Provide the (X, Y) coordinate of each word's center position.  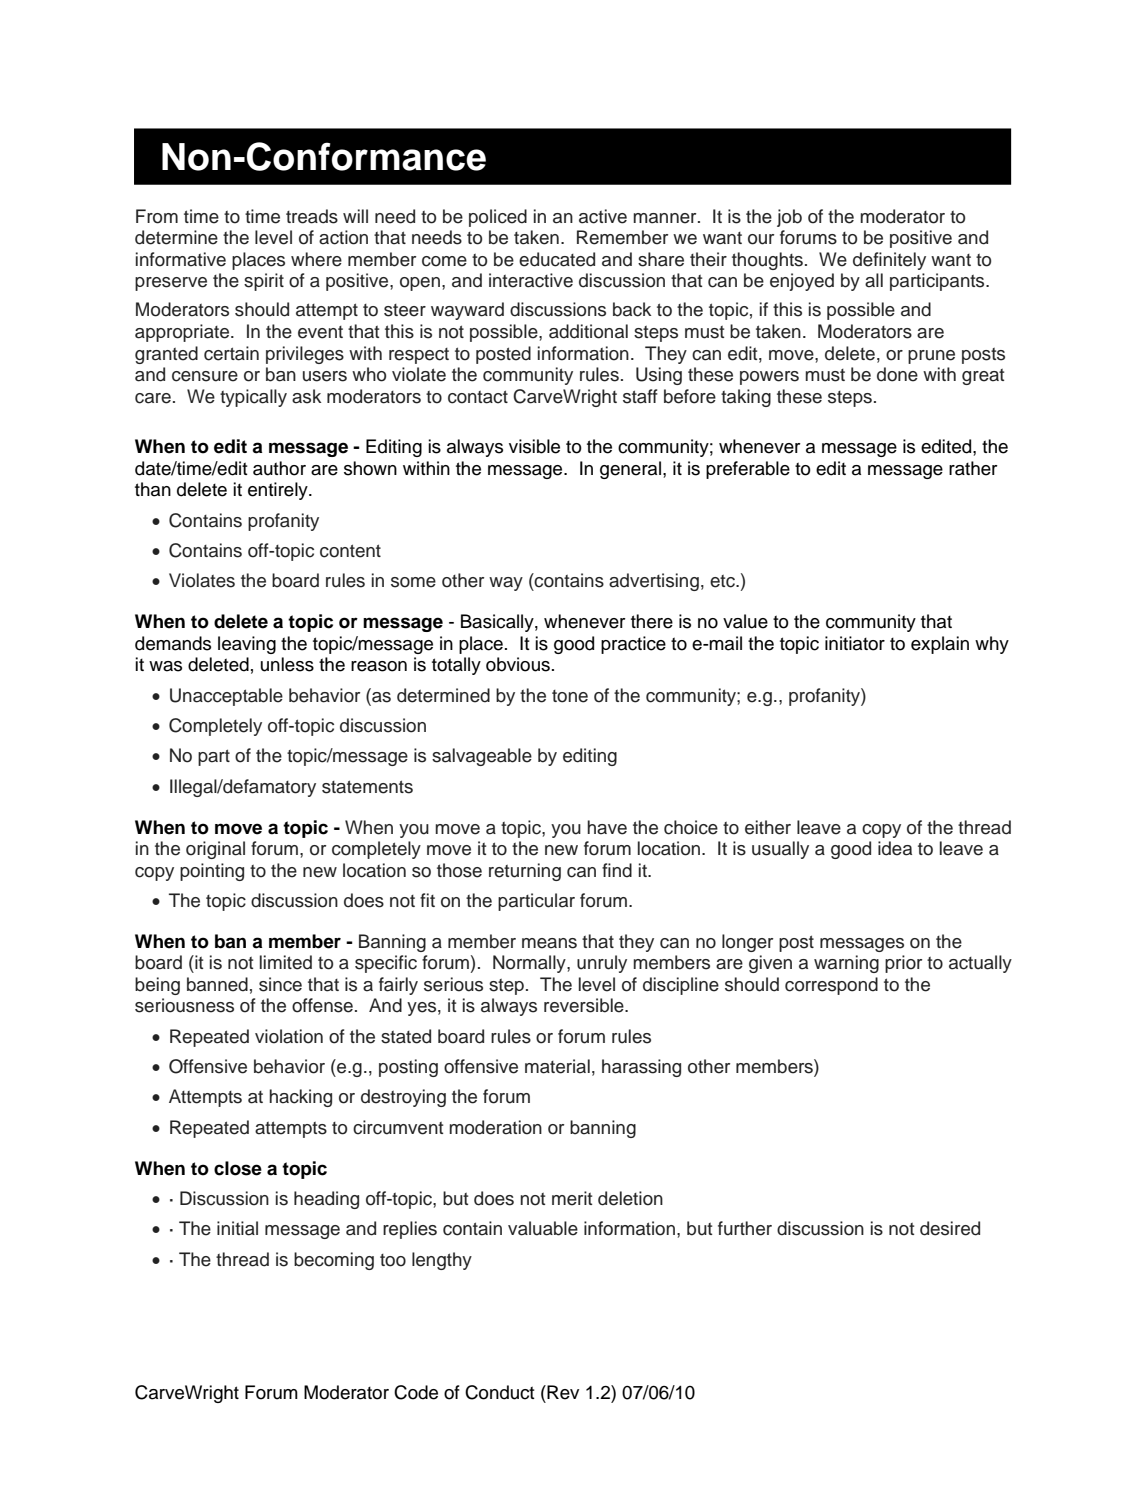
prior (903, 964)
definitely (889, 261)
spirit (264, 282)
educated (557, 259)
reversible (585, 1005)
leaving (247, 645)
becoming (334, 1261)
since (280, 984)
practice (633, 645)
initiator (855, 643)
